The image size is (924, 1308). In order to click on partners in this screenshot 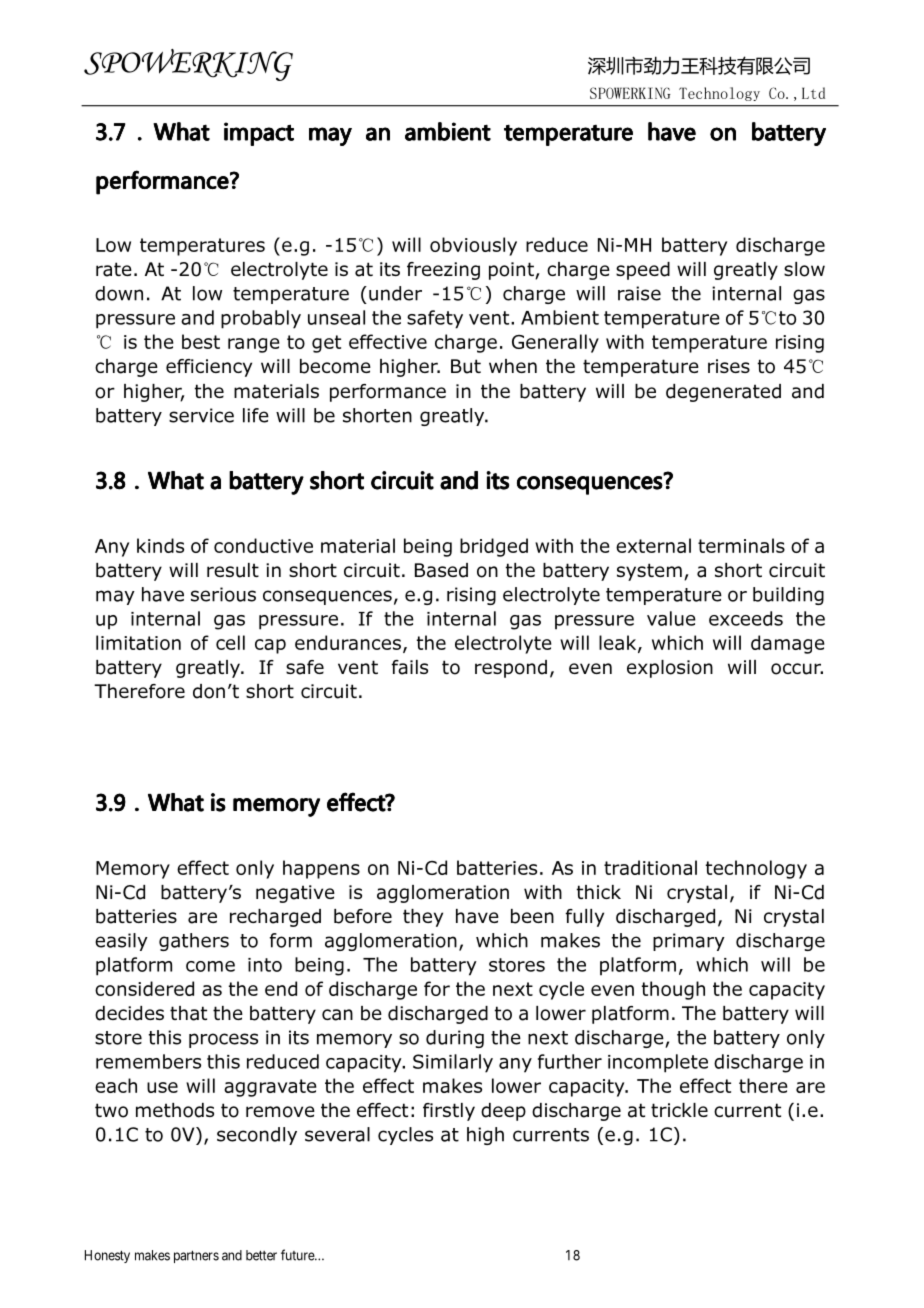, I will do `click(196, 1256)`.
